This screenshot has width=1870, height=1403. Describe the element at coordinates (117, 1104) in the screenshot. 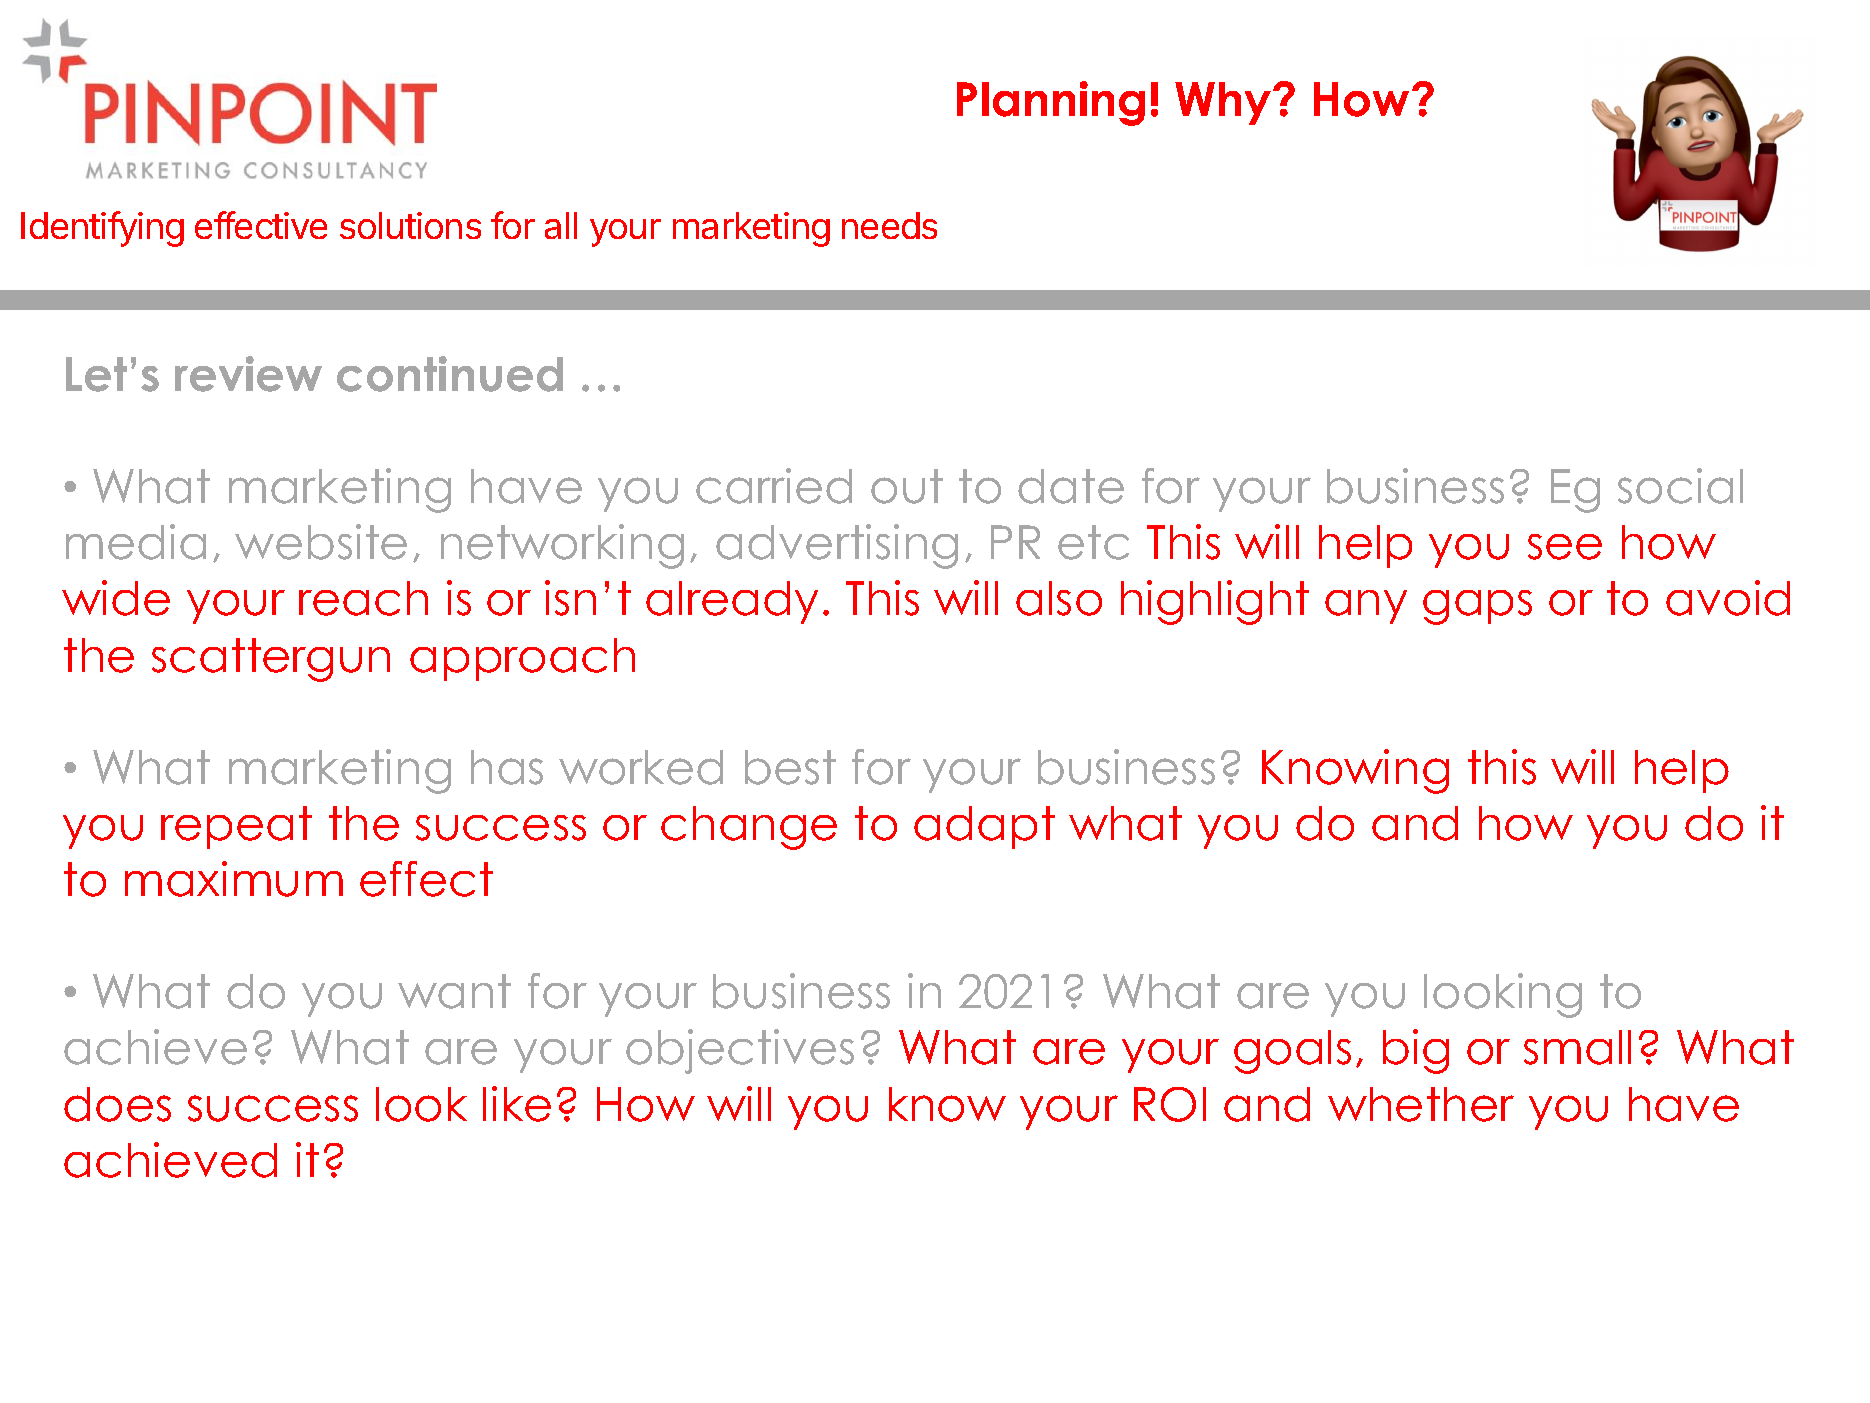

I see `does` at that location.
